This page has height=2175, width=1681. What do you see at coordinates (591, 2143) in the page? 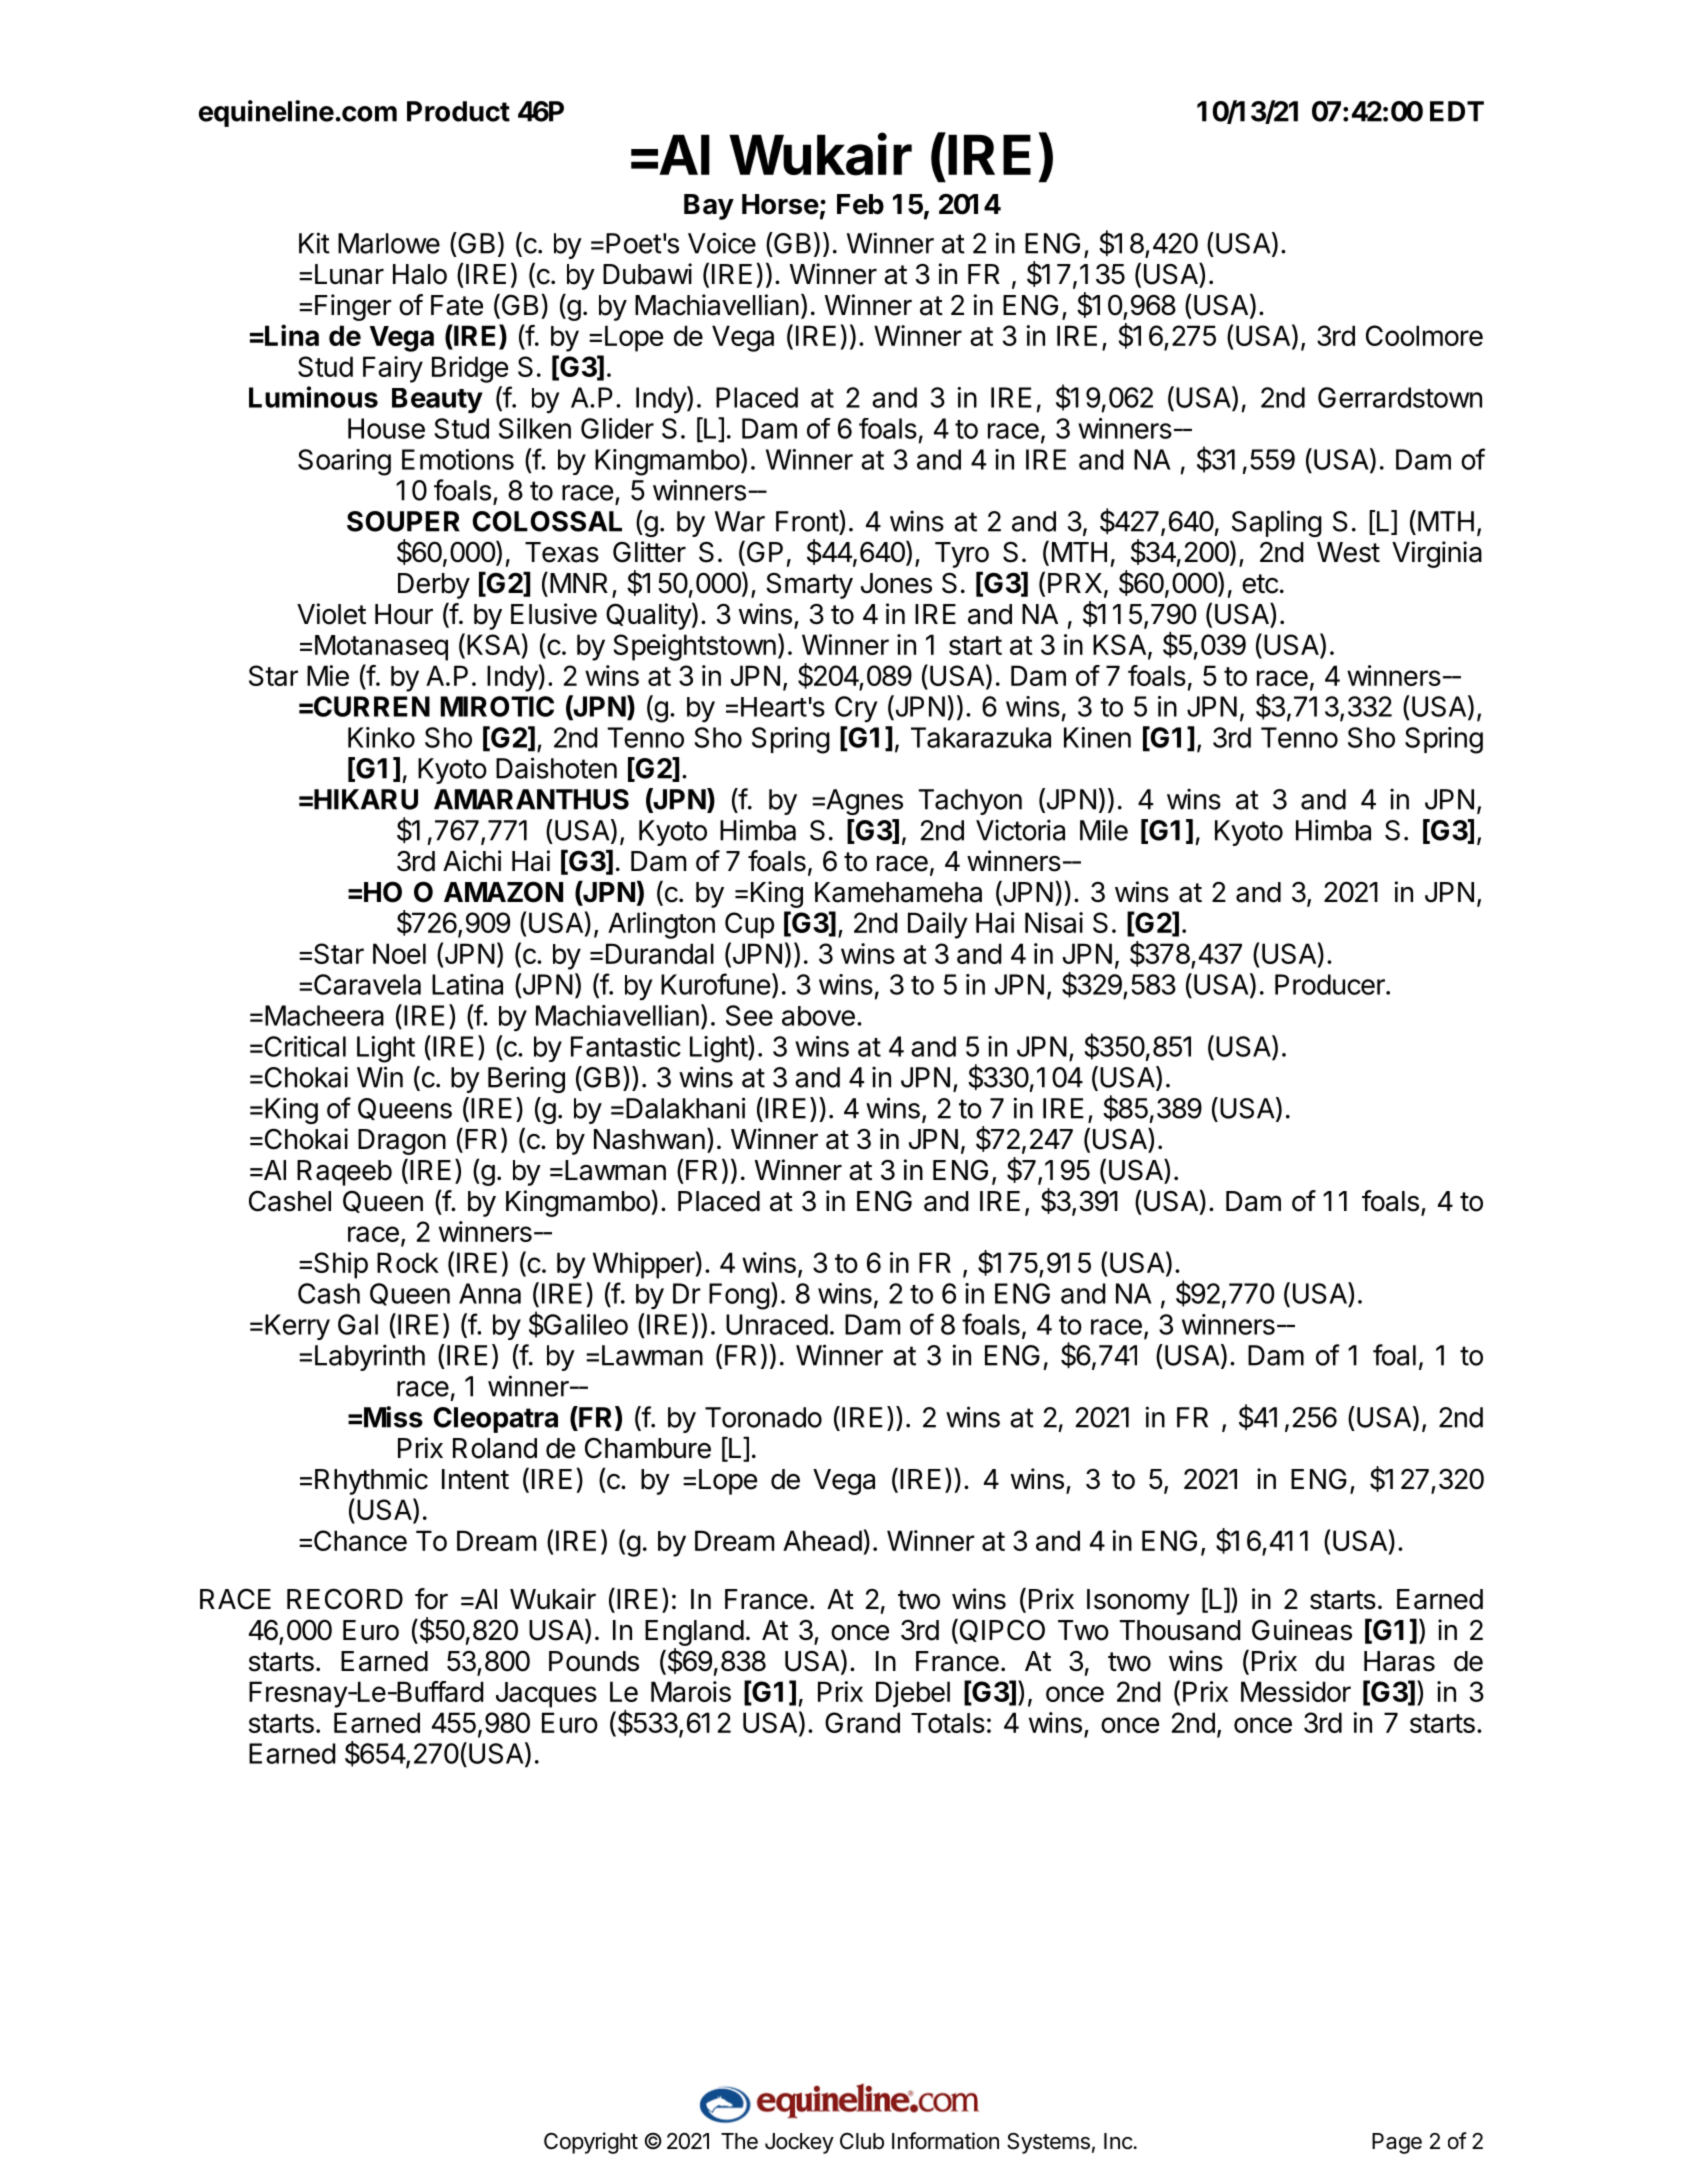
I see `Copyright` at bounding box center [591, 2143].
